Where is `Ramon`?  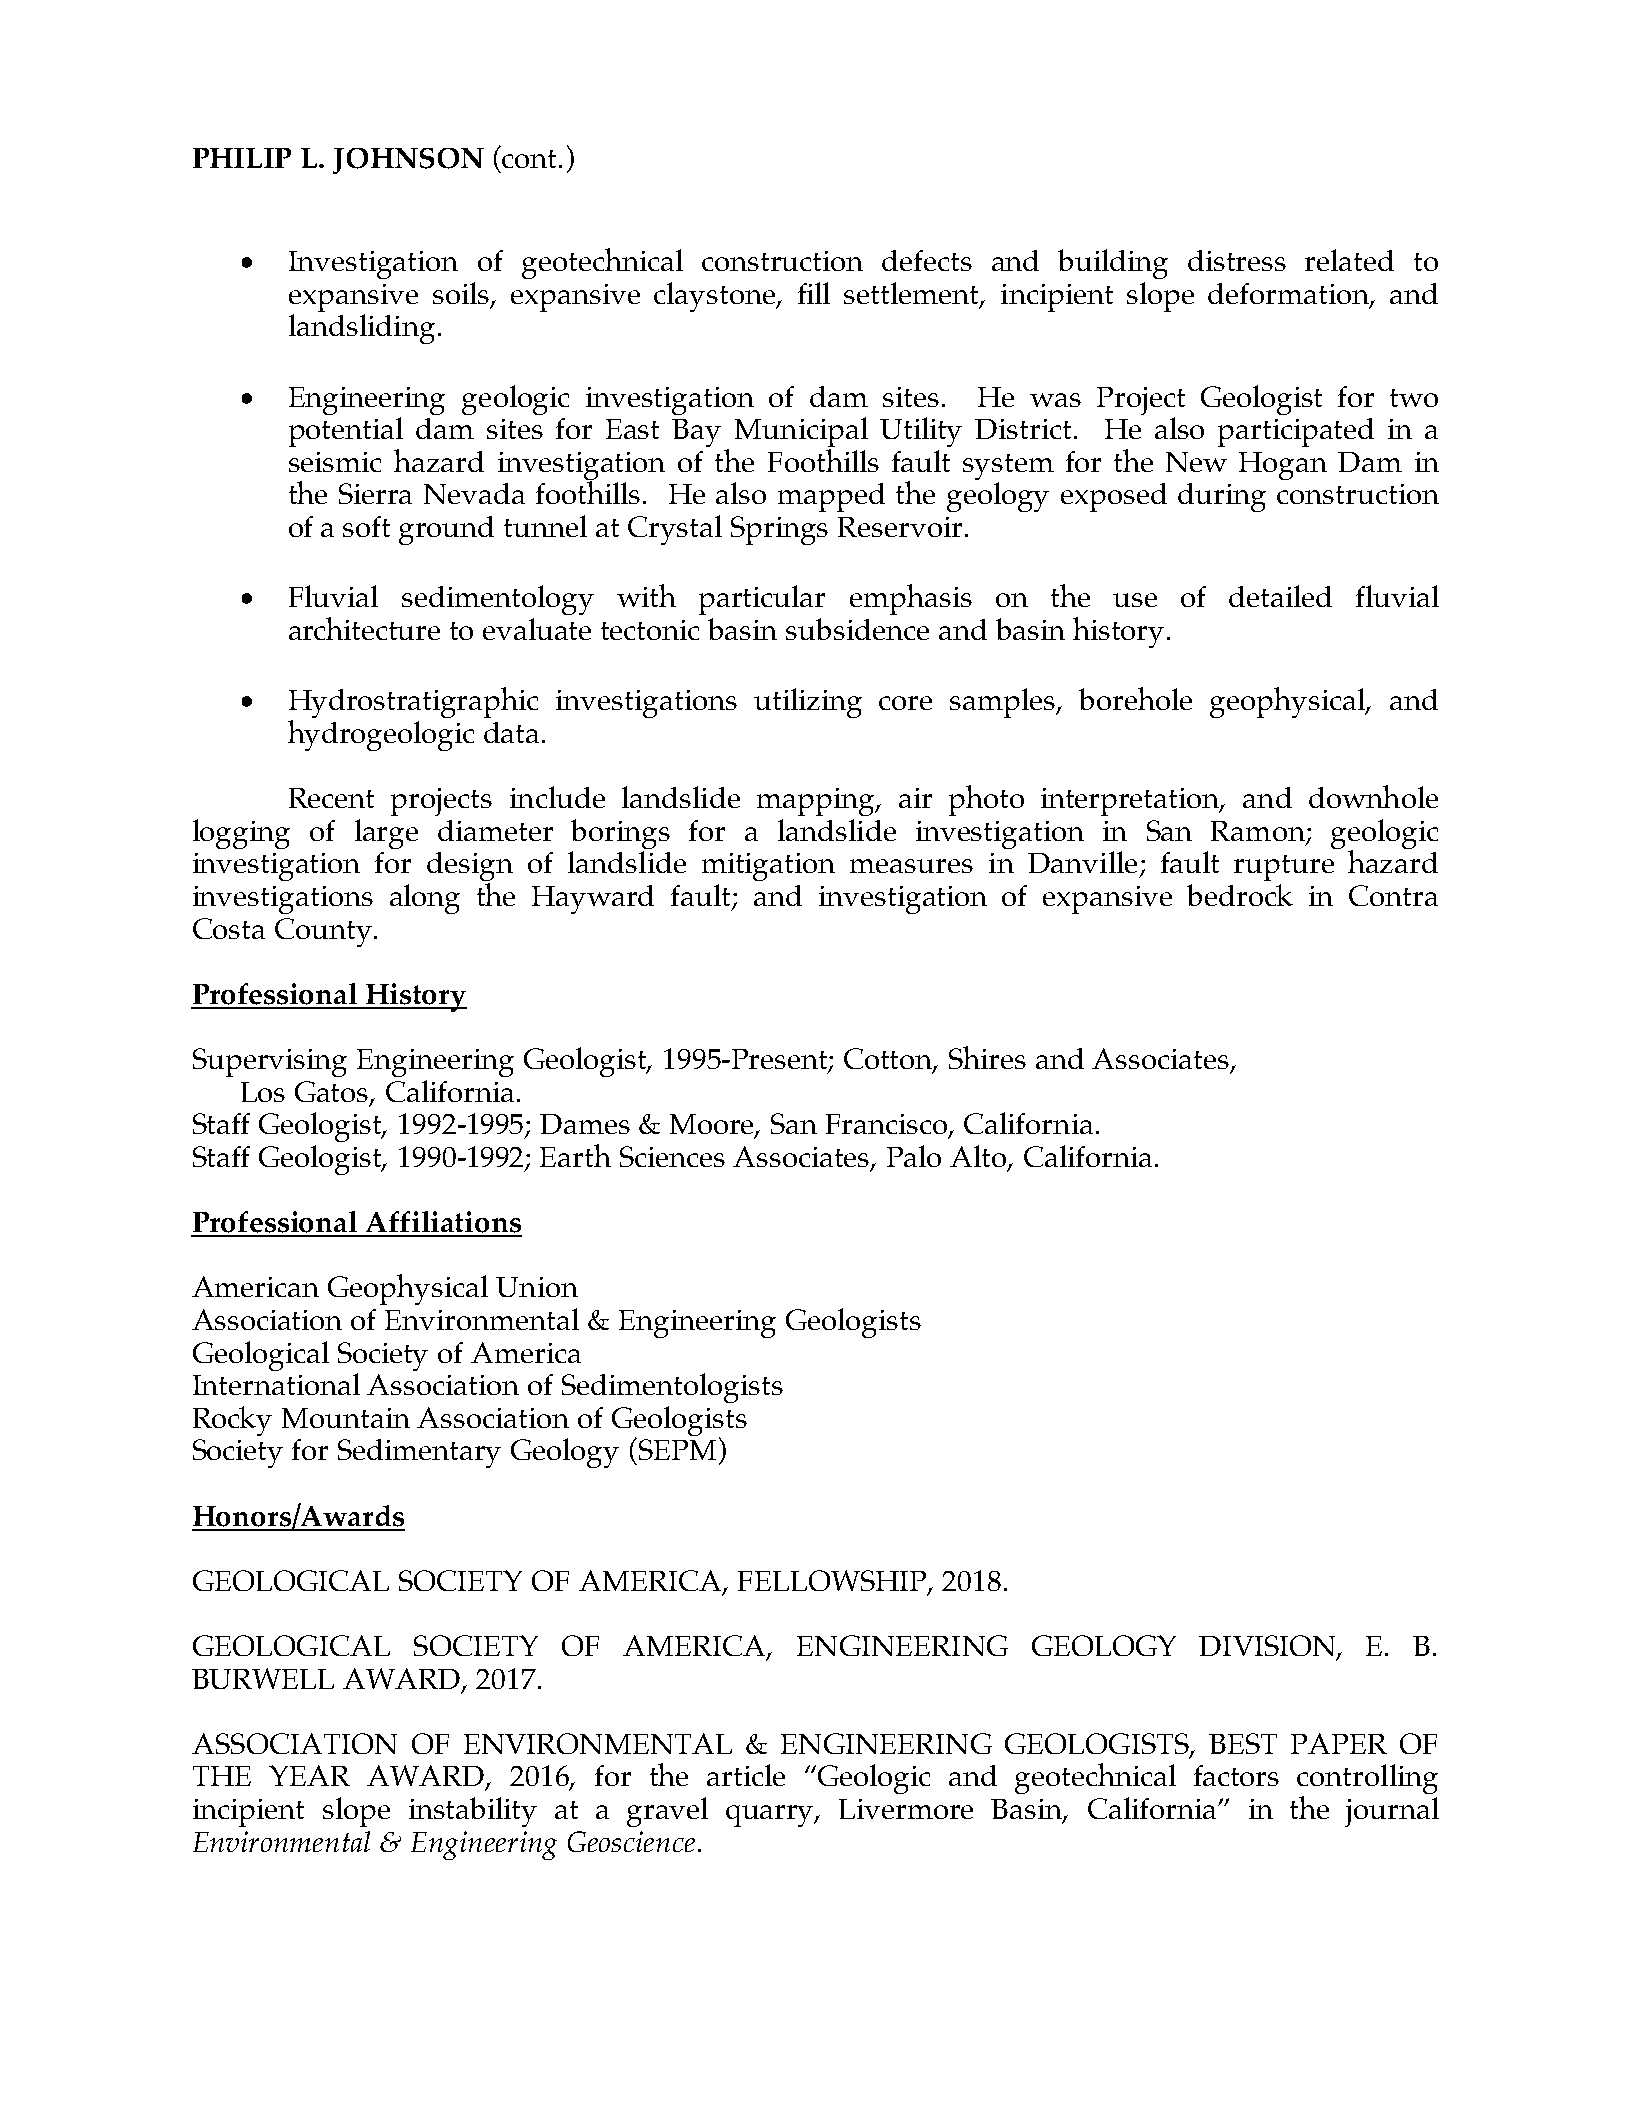 Ramon is located at coordinates (1259, 832).
